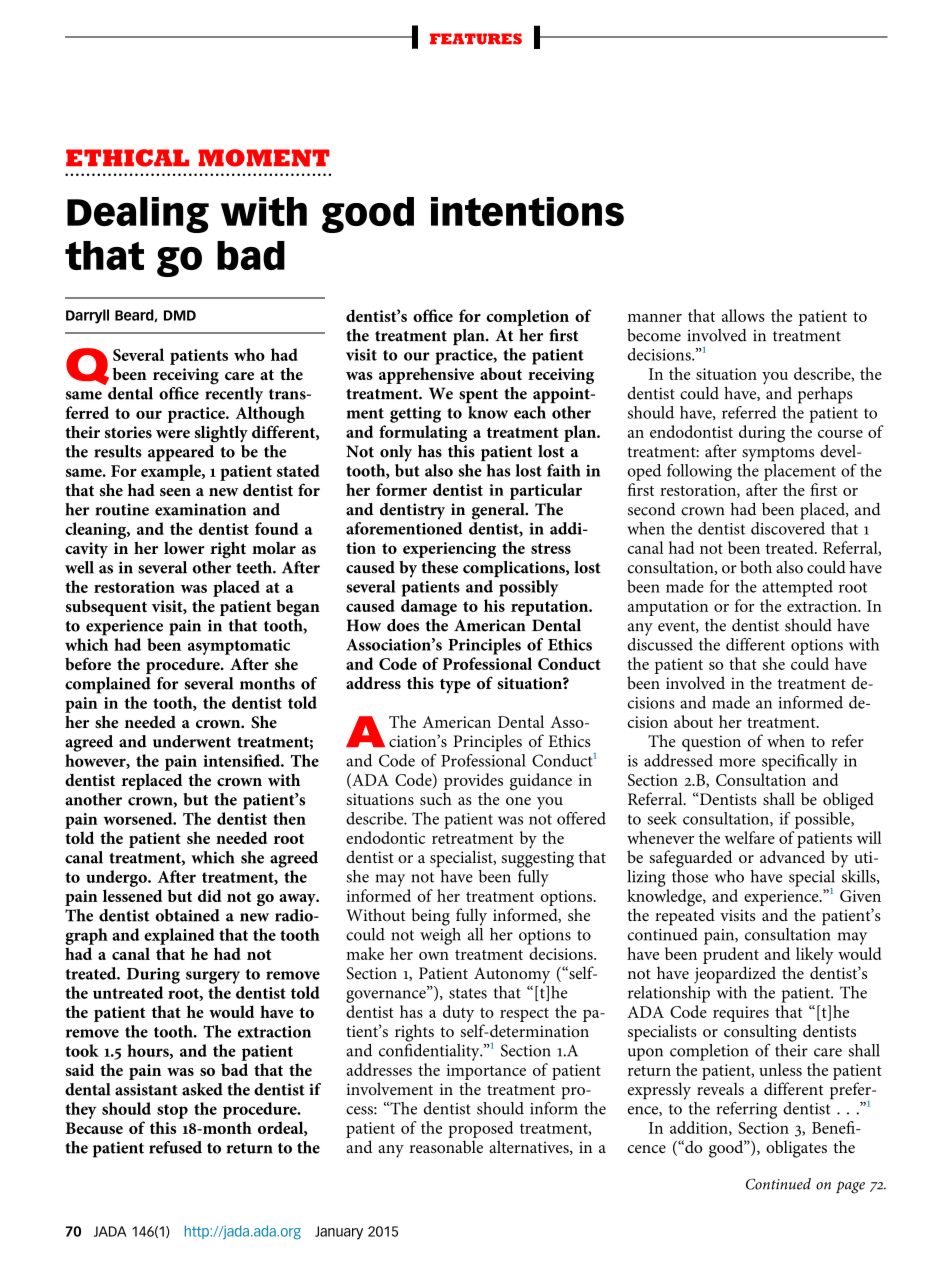 This screenshot has height=1270, width=952. What do you see at coordinates (473, 781) in the screenshot?
I see `provides` at bounding box center [473, 781].
